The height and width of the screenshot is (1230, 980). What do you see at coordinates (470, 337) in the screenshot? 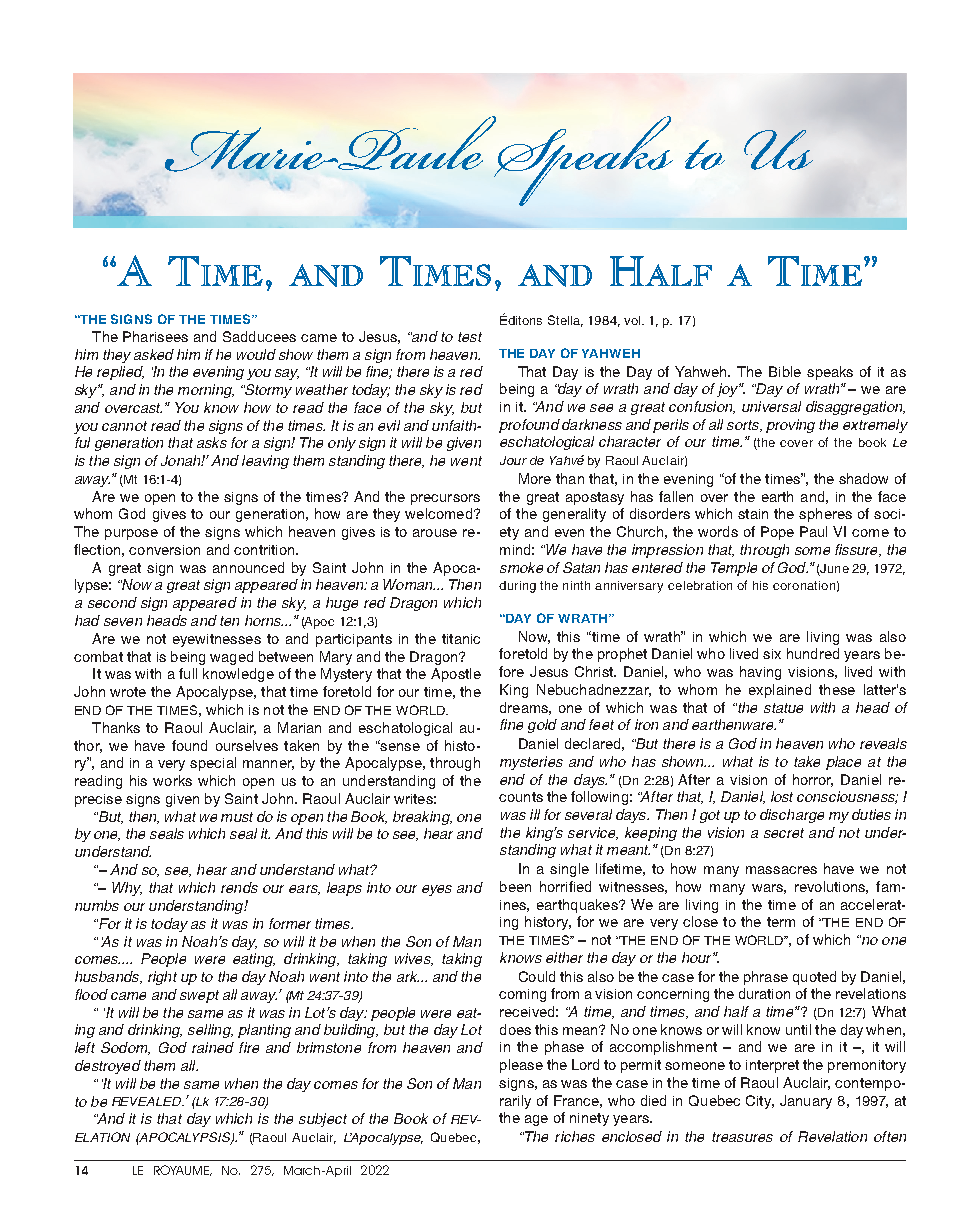
I see `test` at bounding box center [470, 337].
